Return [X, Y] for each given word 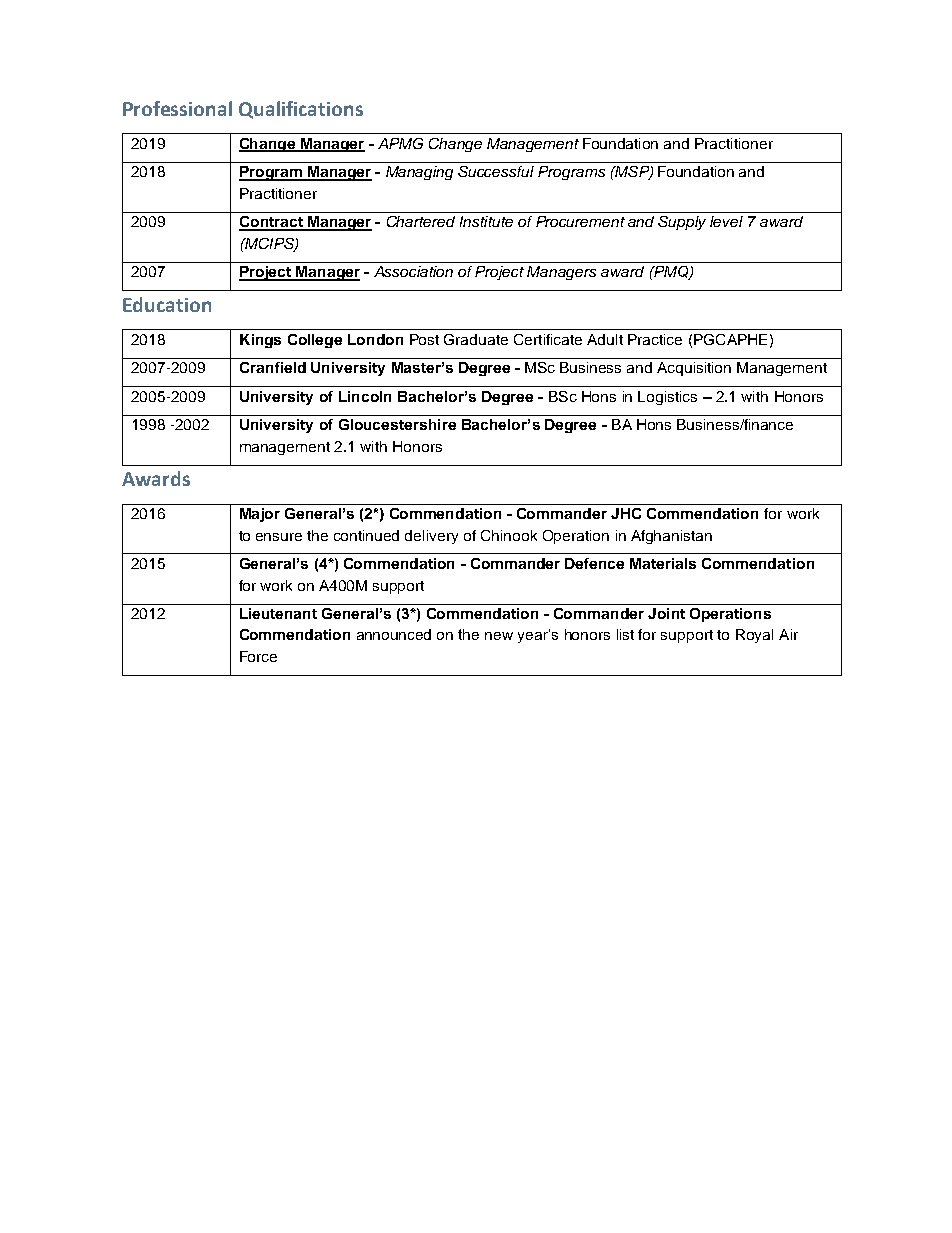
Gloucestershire [397, 424]
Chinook [509, 535]
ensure [279, 537]
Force [258, 656]
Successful [496, 171]
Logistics [667, 398]
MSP [632, 173]
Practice [655, 339]
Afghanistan [671, 537]
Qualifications [301, 110]
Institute [486, 221]
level [726, 221]
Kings [260, 341]
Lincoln [365, 396]
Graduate [476, 339]
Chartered [421, 221]
